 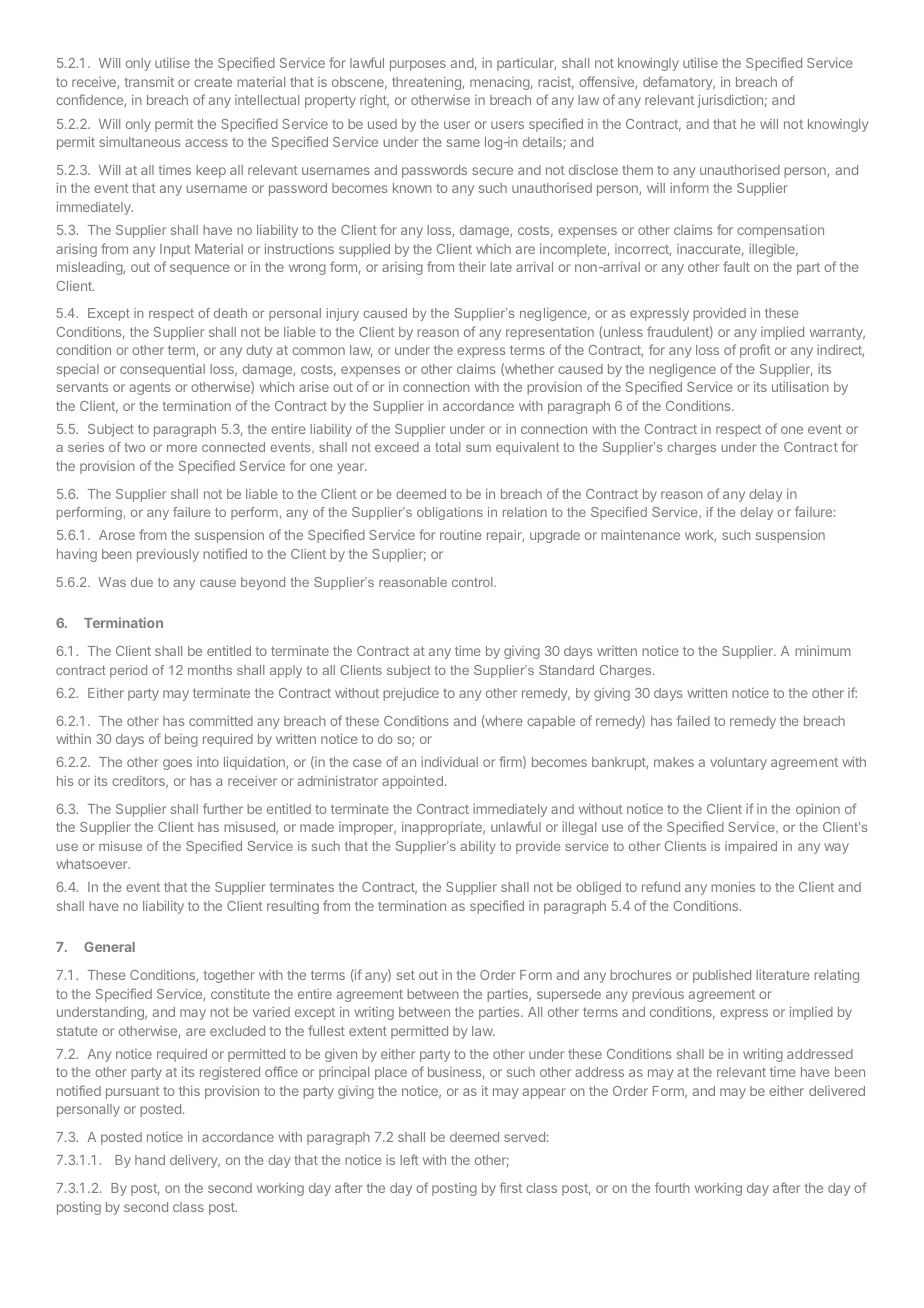 I want to click on representation, so click(x=550, y=333).
